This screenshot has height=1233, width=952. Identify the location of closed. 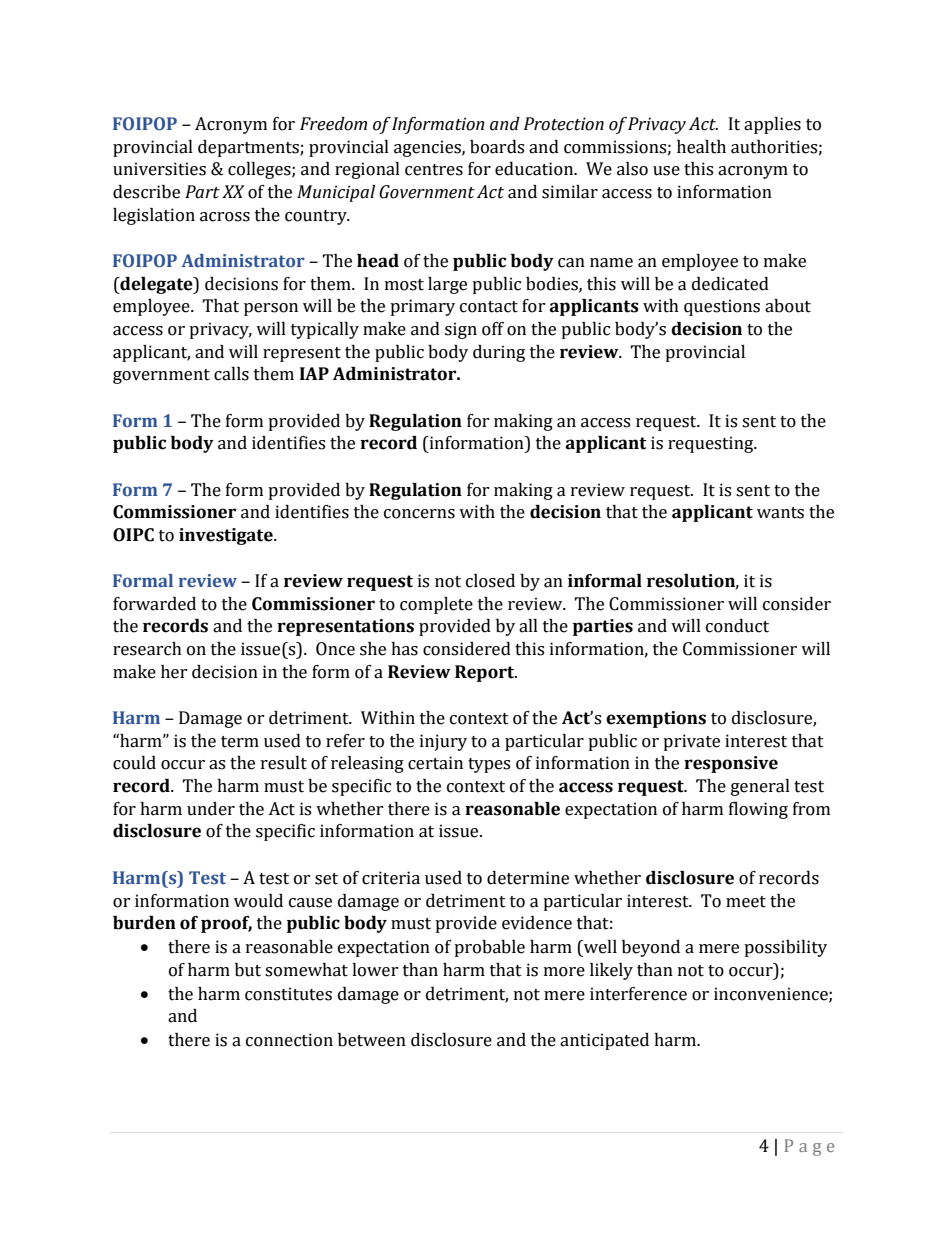
(490, 581).
